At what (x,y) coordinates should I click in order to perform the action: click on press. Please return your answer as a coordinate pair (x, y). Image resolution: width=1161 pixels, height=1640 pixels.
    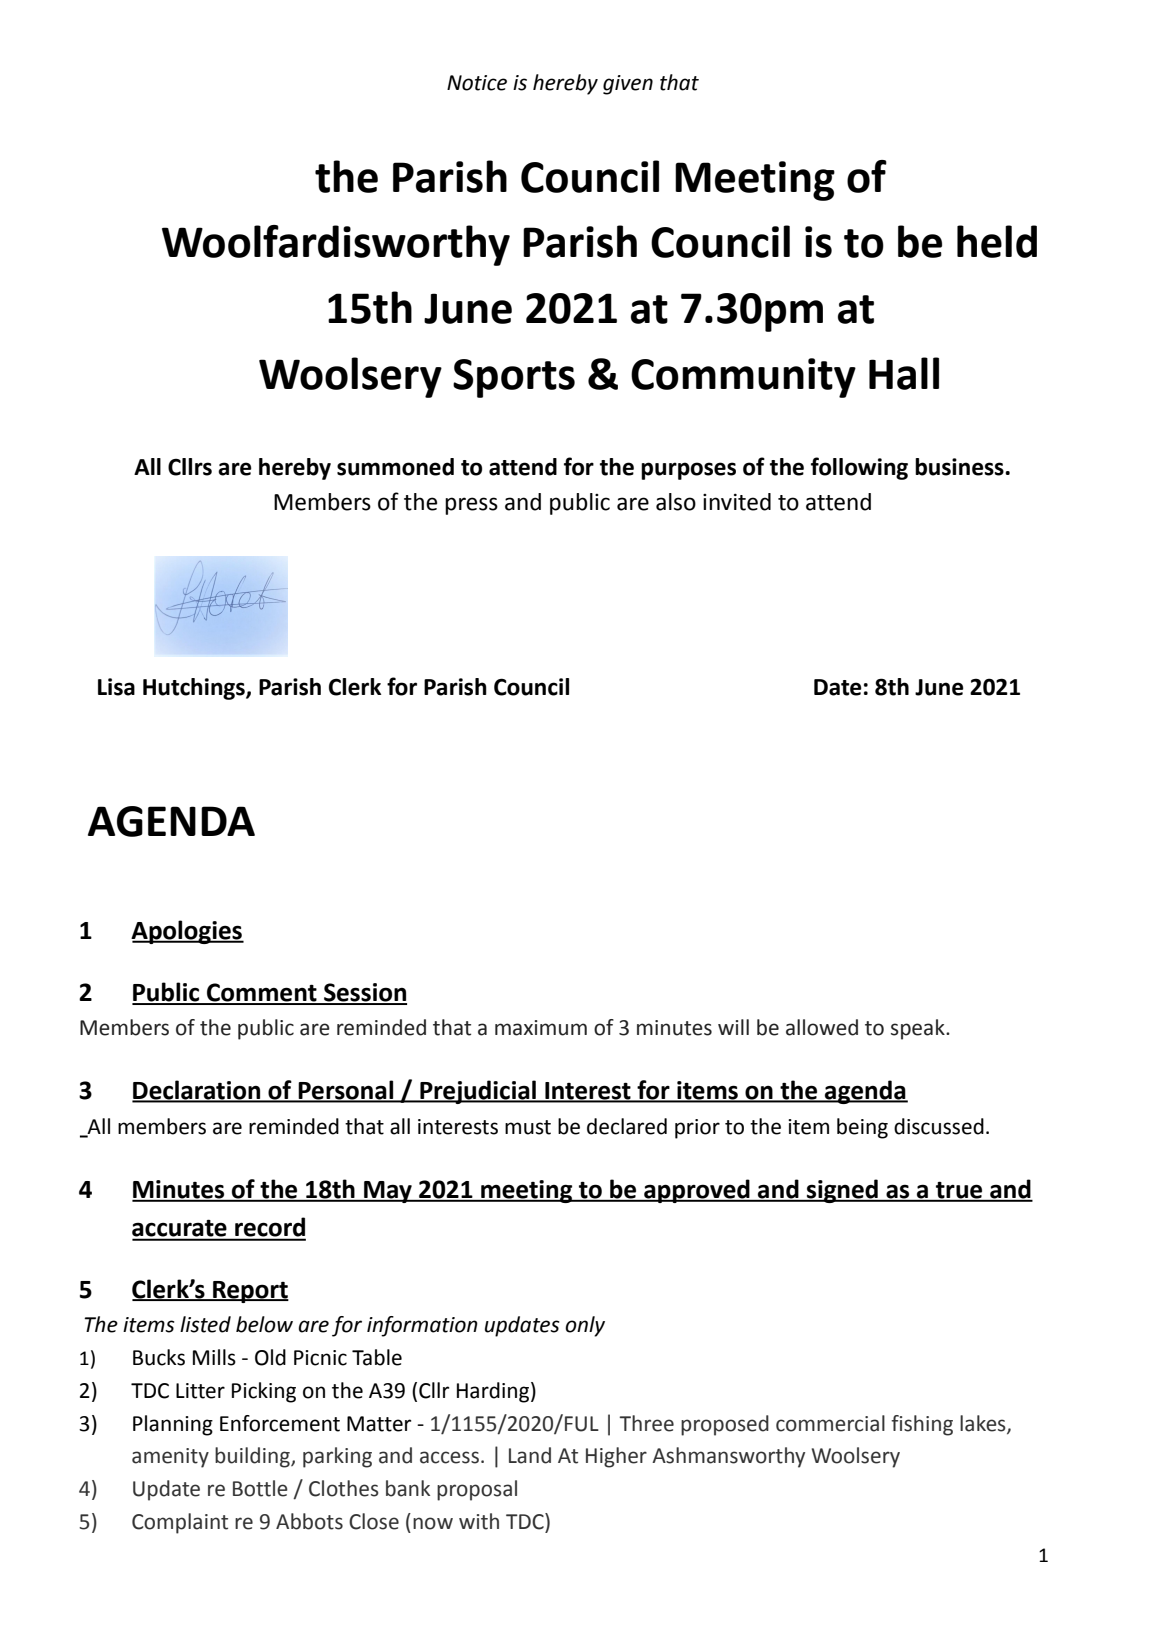
    Looking at the image, I should click on (471, 506).
